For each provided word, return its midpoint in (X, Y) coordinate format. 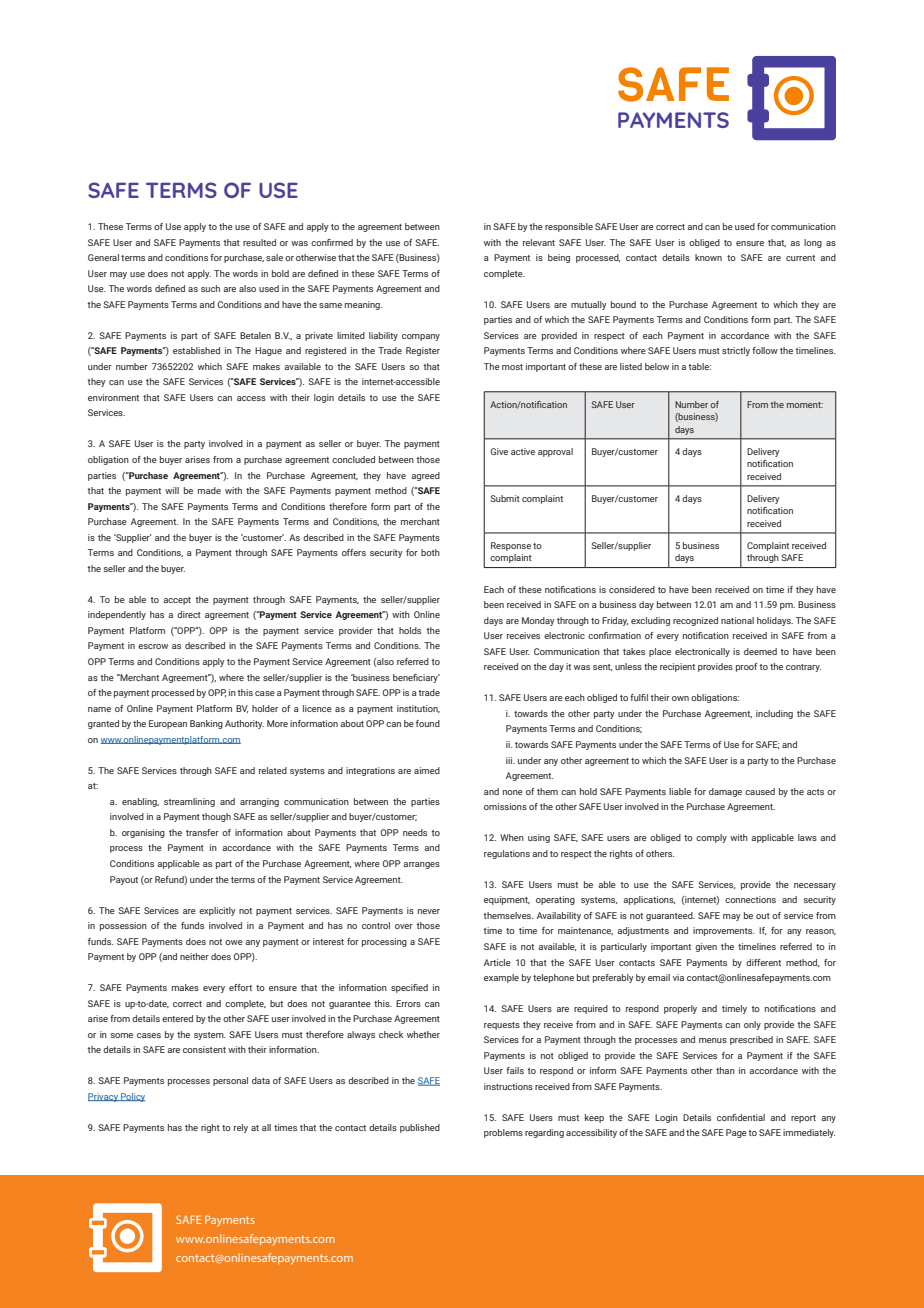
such (210, 288)
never (429, 911)
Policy (132, 1097)
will (172, 490)
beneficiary (416, 678)
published (420, 1128)
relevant (539, 242)
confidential (741, 1117)
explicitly (217, 911)
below (657, 366)
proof (746, 667)
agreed (425, 476)
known (708, 257)
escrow (153, 646)
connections (750, 899)
